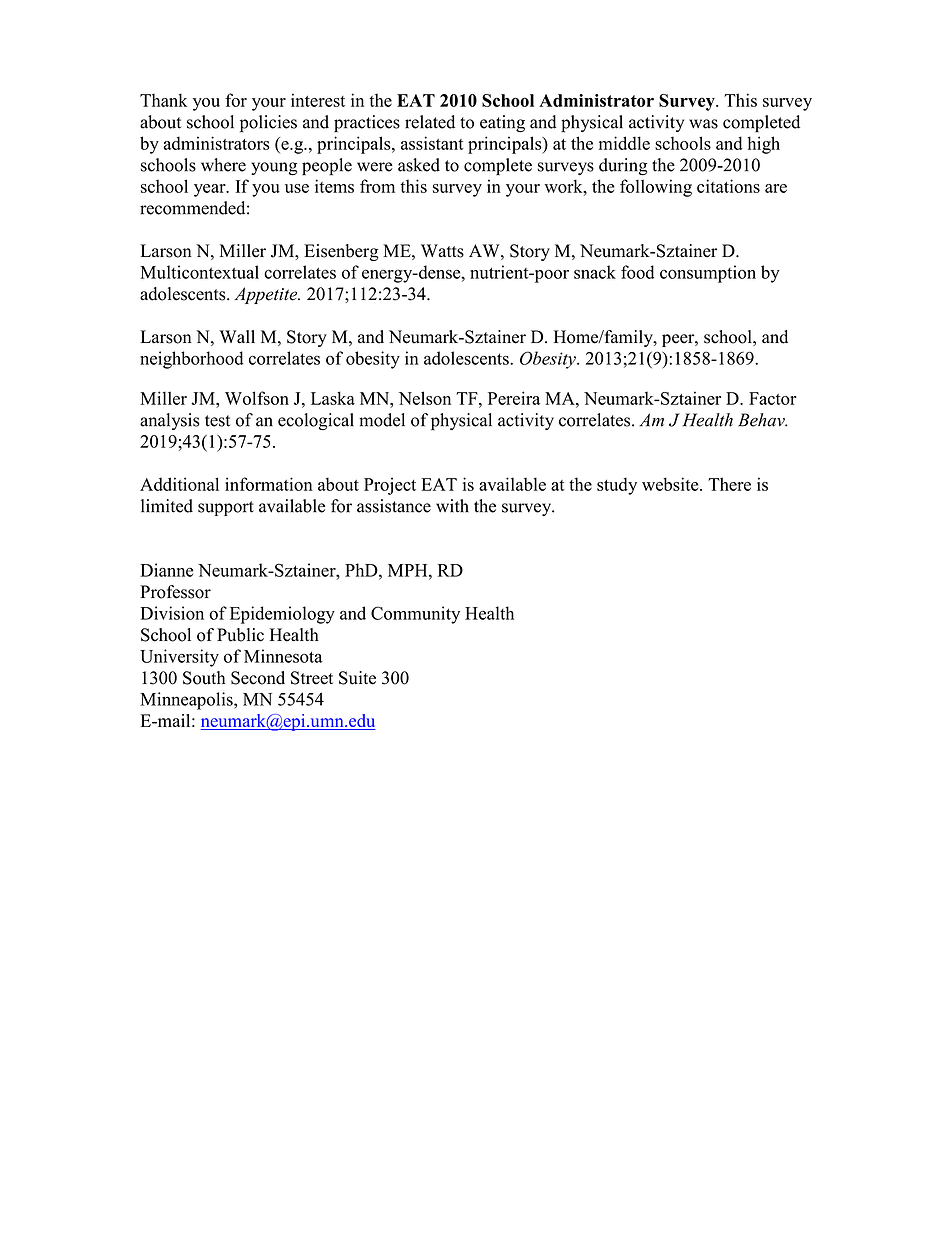 The height and width of the screenshot is (1233, 952). I want to click on eating, so click(502, 124).
